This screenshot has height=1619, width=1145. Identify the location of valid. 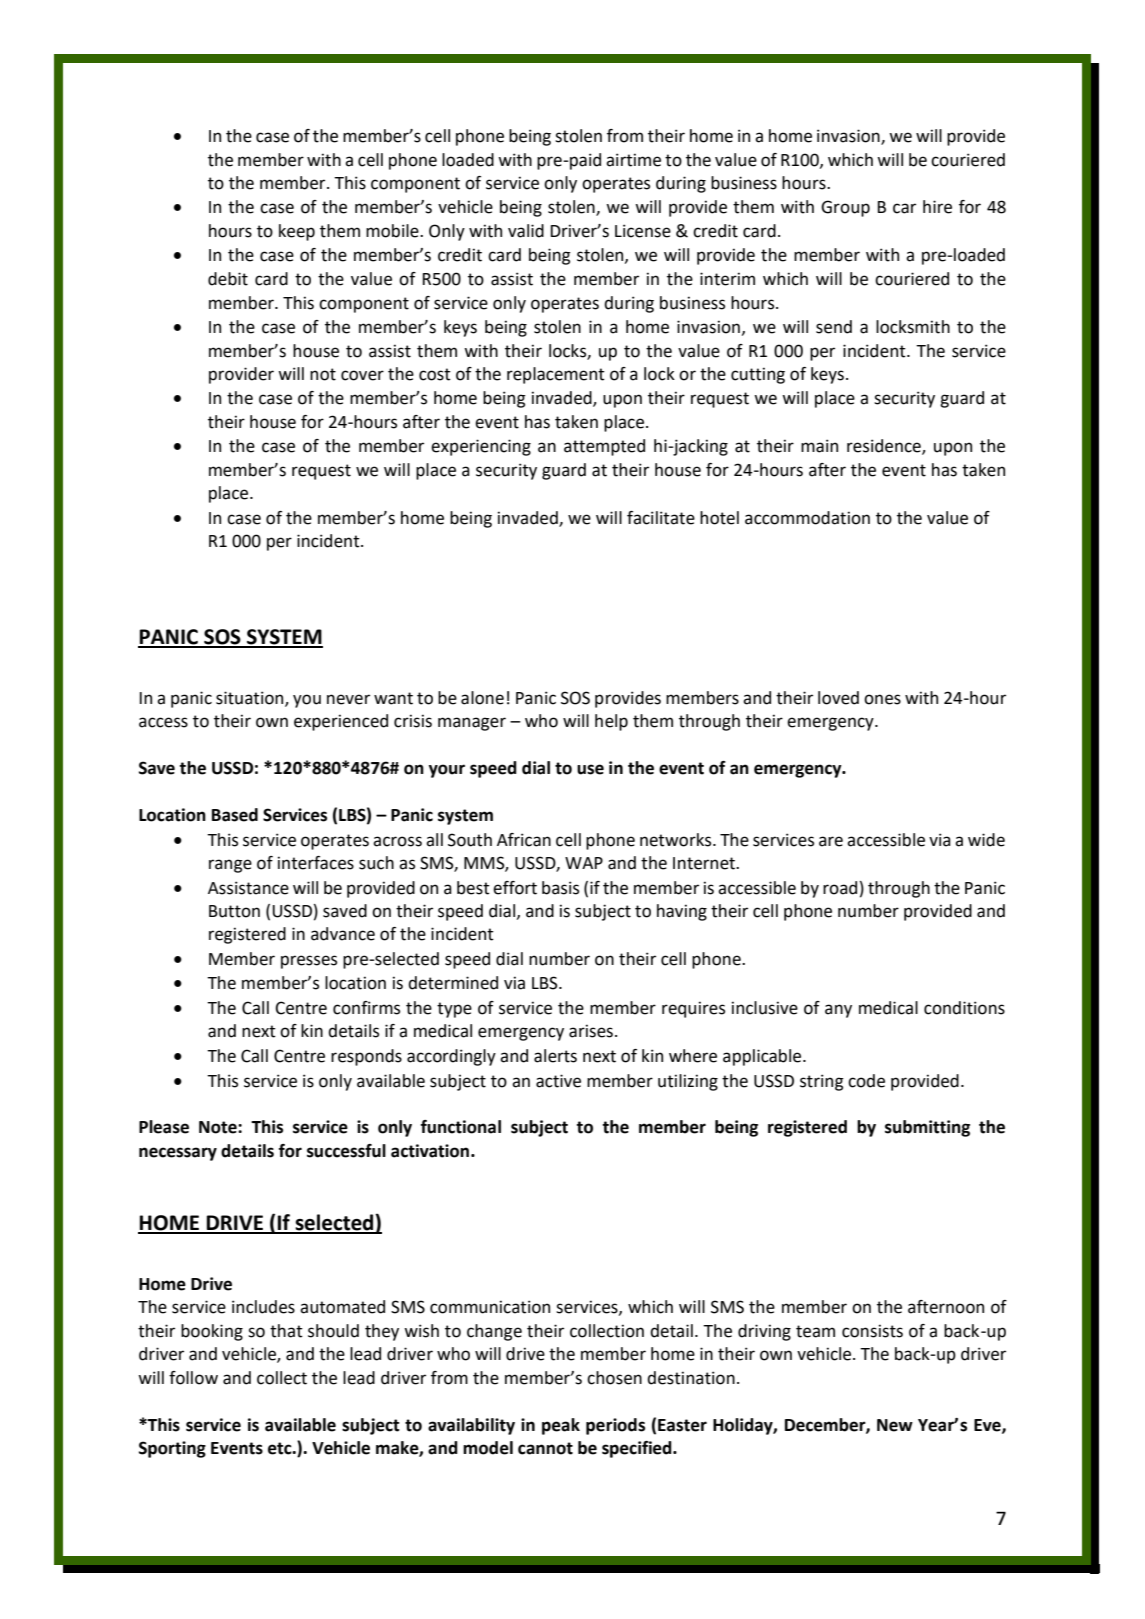
(526, 231).
